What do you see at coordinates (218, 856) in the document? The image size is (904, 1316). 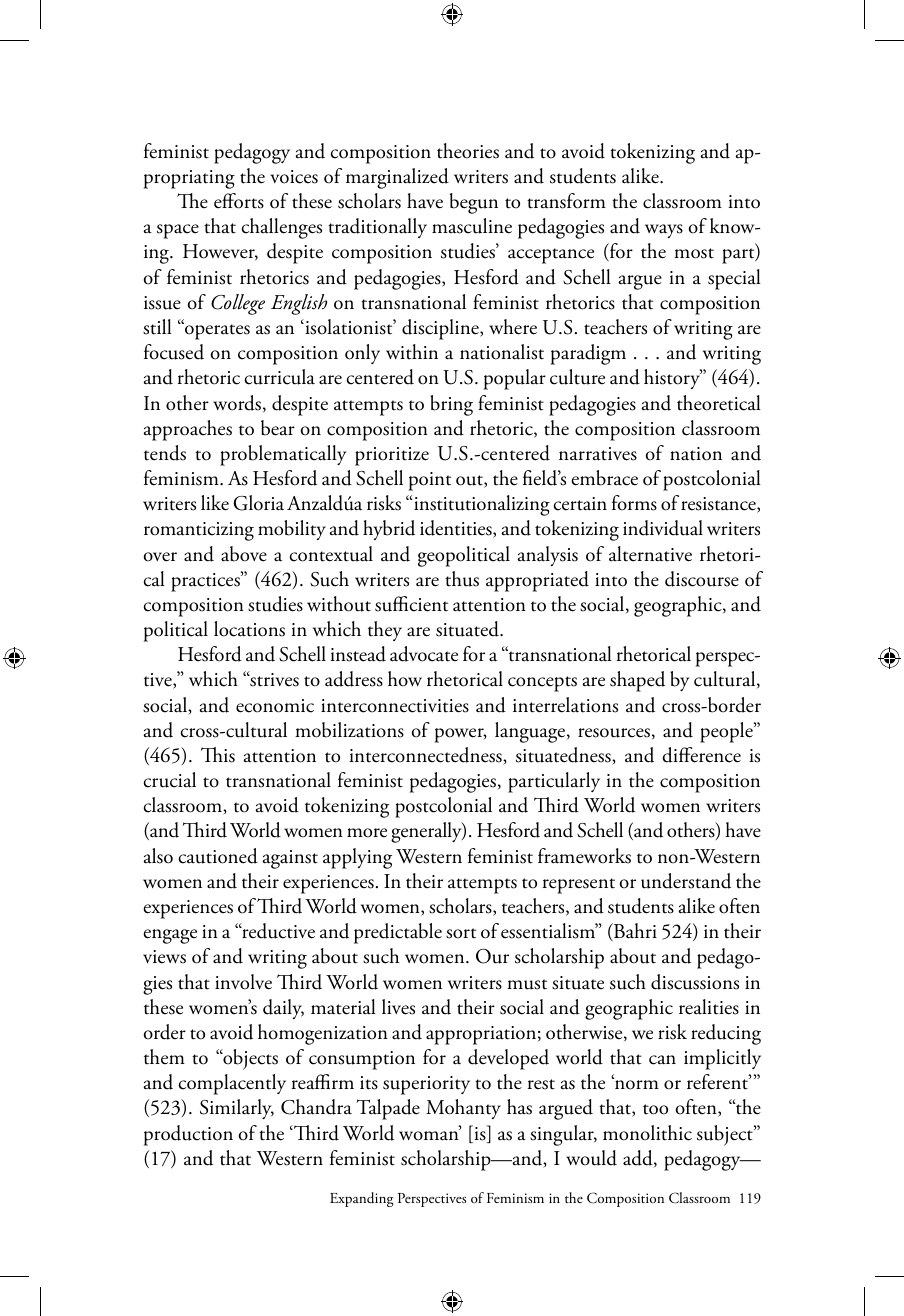 I see `cautioned` at bounding box center [218, 856].
